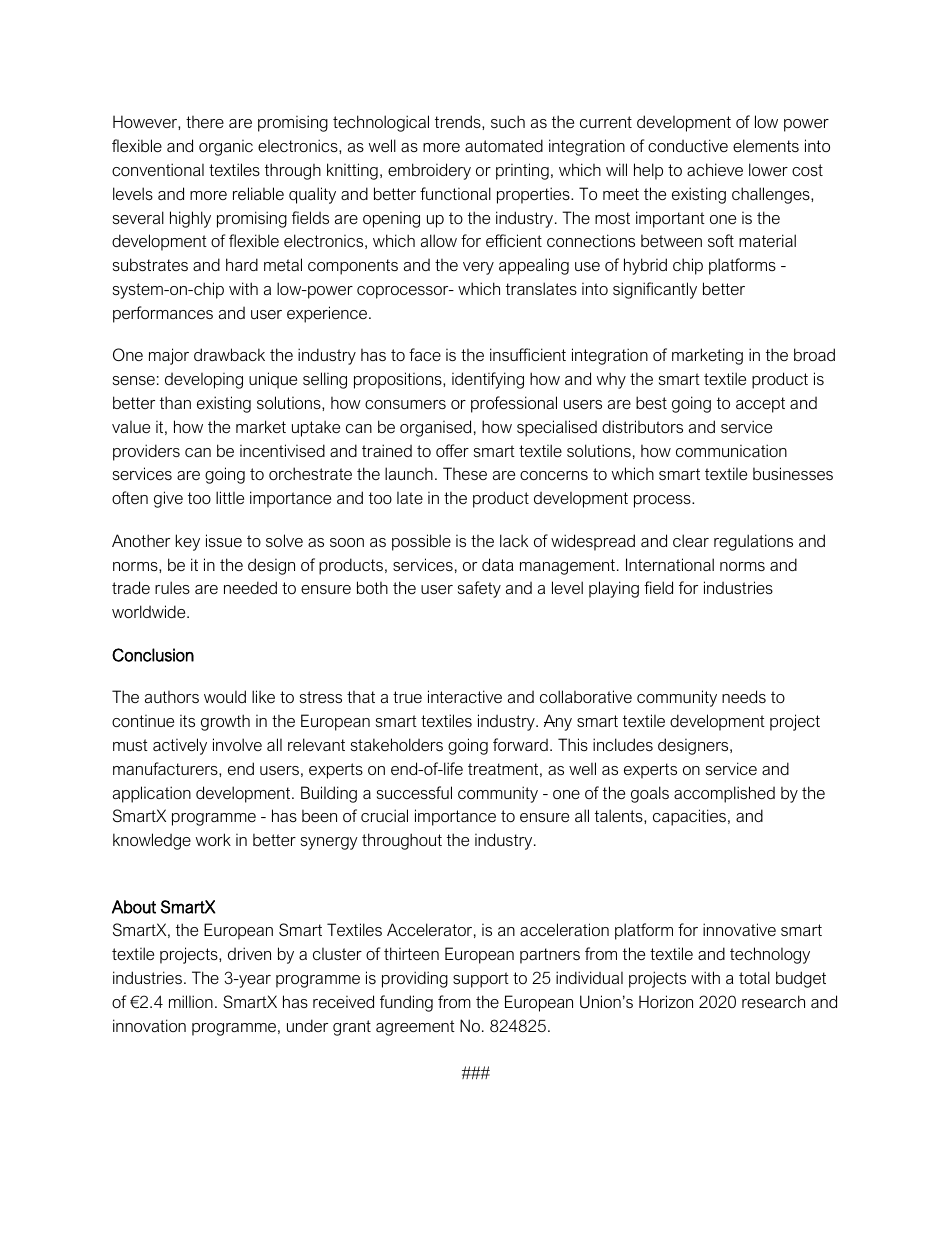 This page has height=1233, width=952. Describe the element at coordinates (479, 589) in the page. I see `safety` at that location.
